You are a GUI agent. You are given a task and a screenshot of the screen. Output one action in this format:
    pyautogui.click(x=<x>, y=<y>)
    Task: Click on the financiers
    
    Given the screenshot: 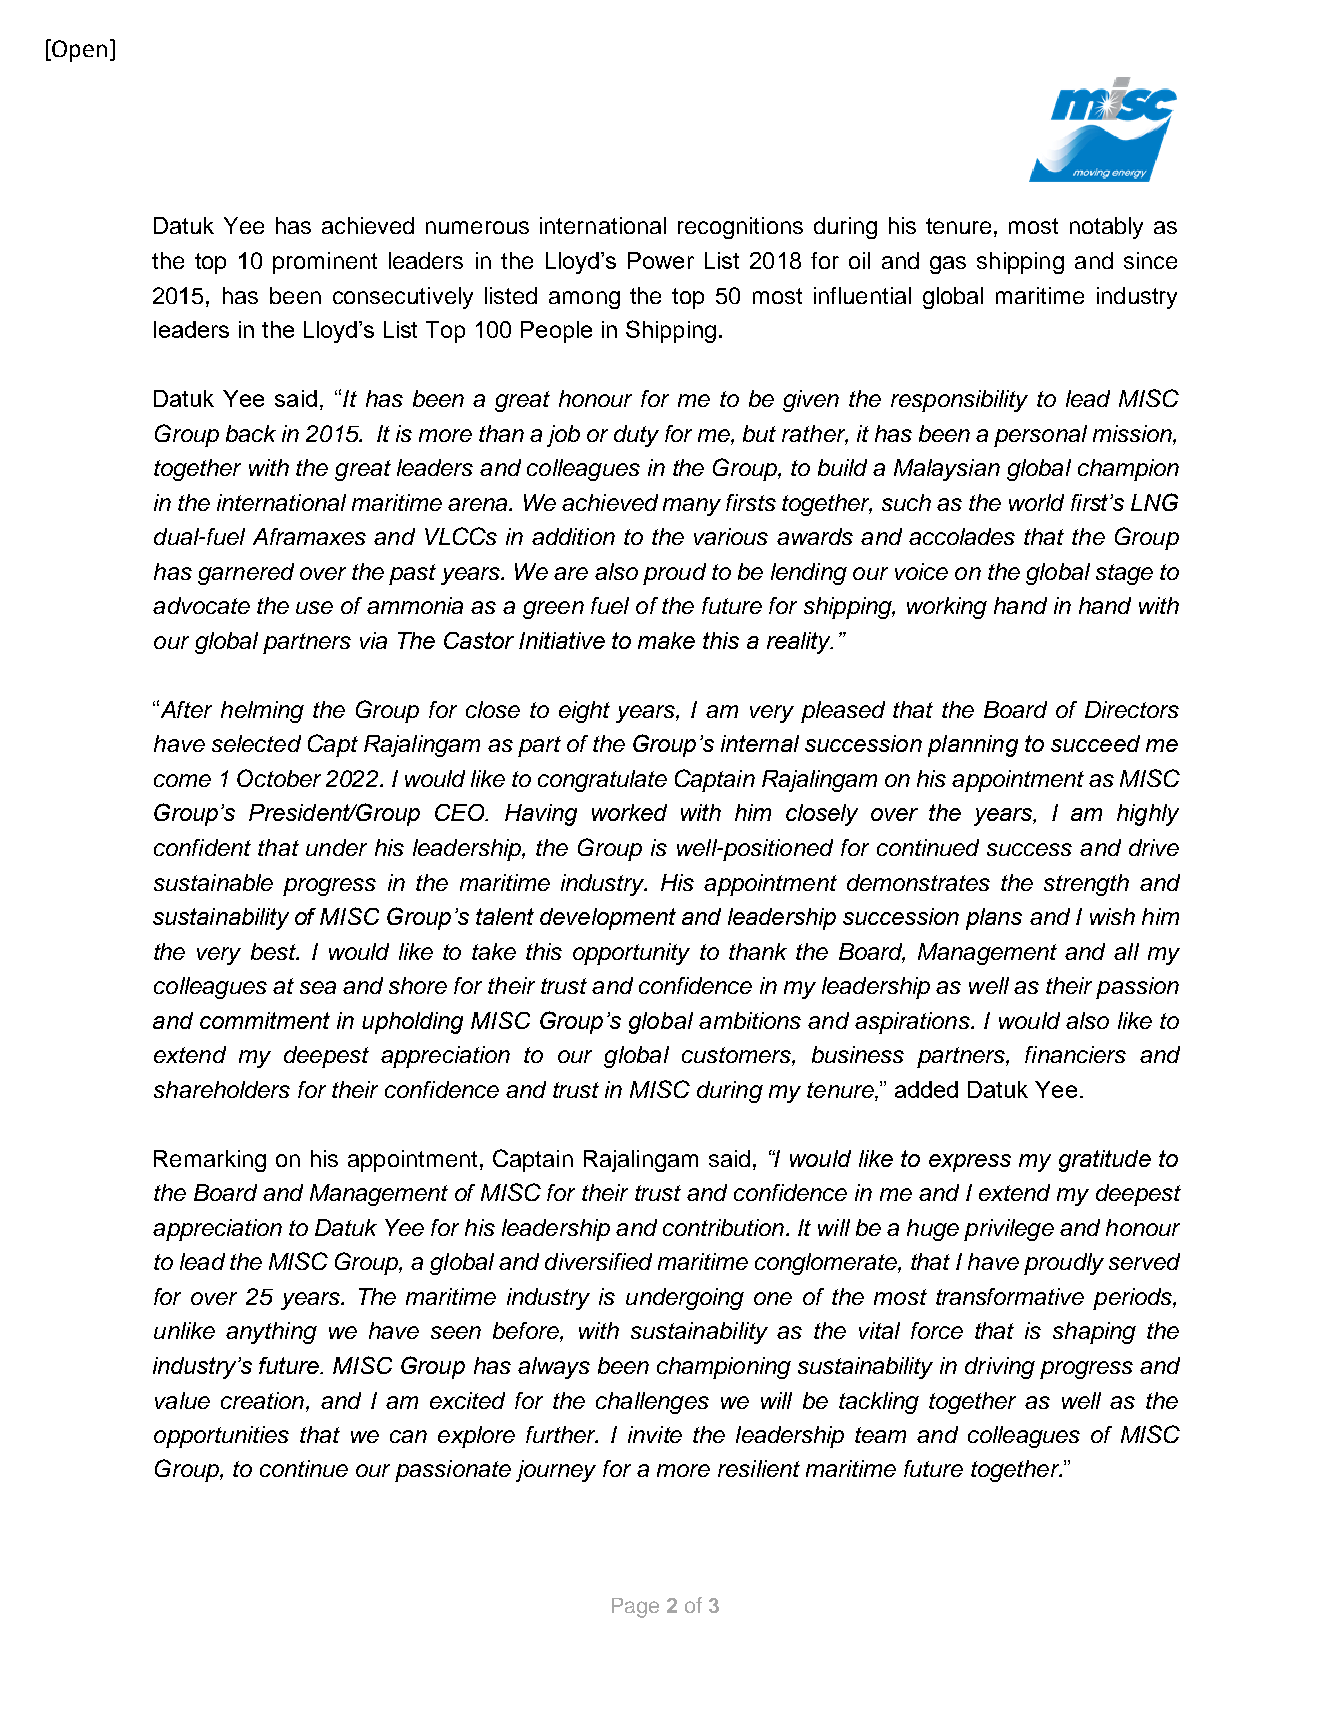 What is the action you would take?
    pyautogui.click(x=1075, y=1054)
